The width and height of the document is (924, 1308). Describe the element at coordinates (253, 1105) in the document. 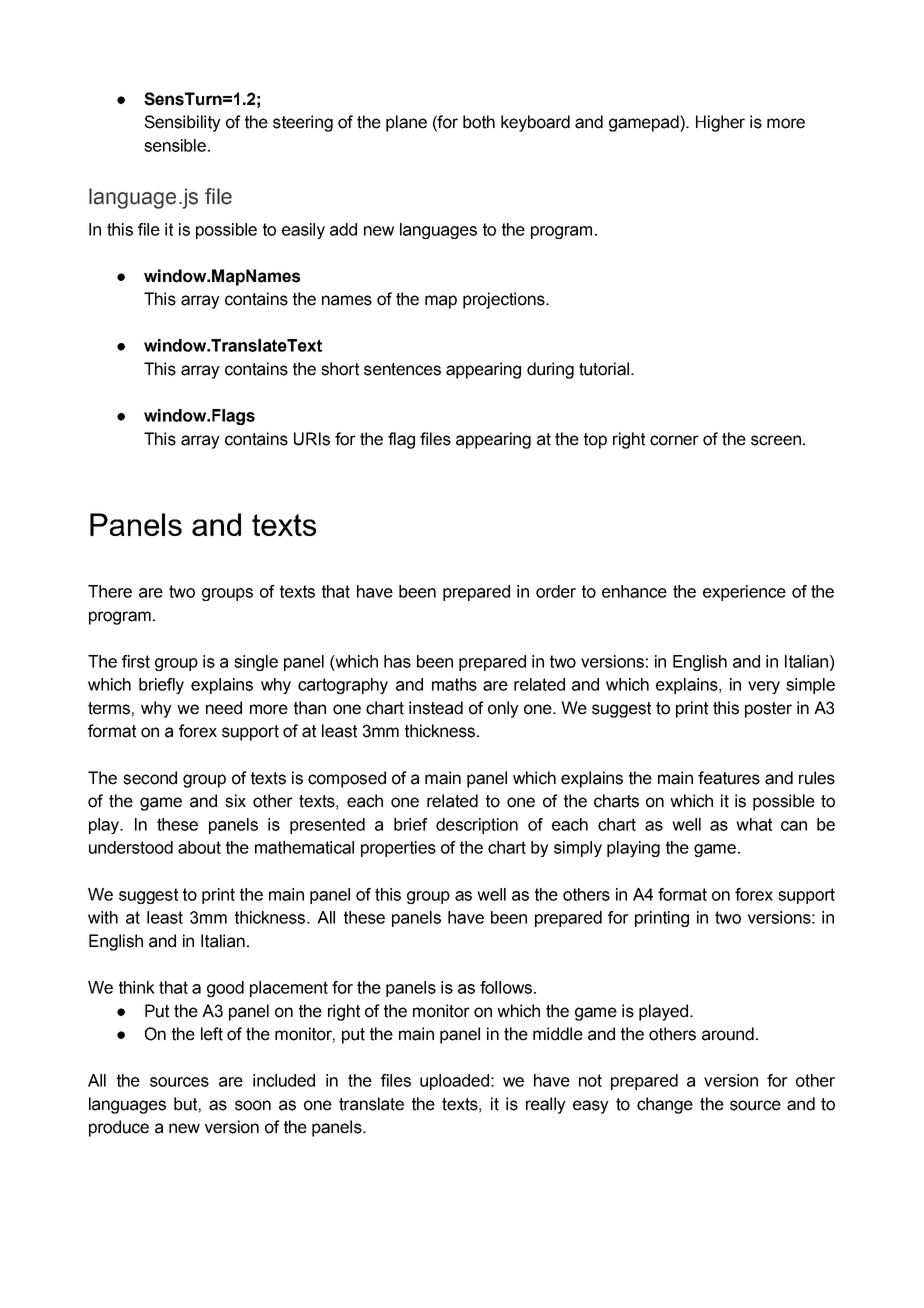

I see `soon` at that location.
